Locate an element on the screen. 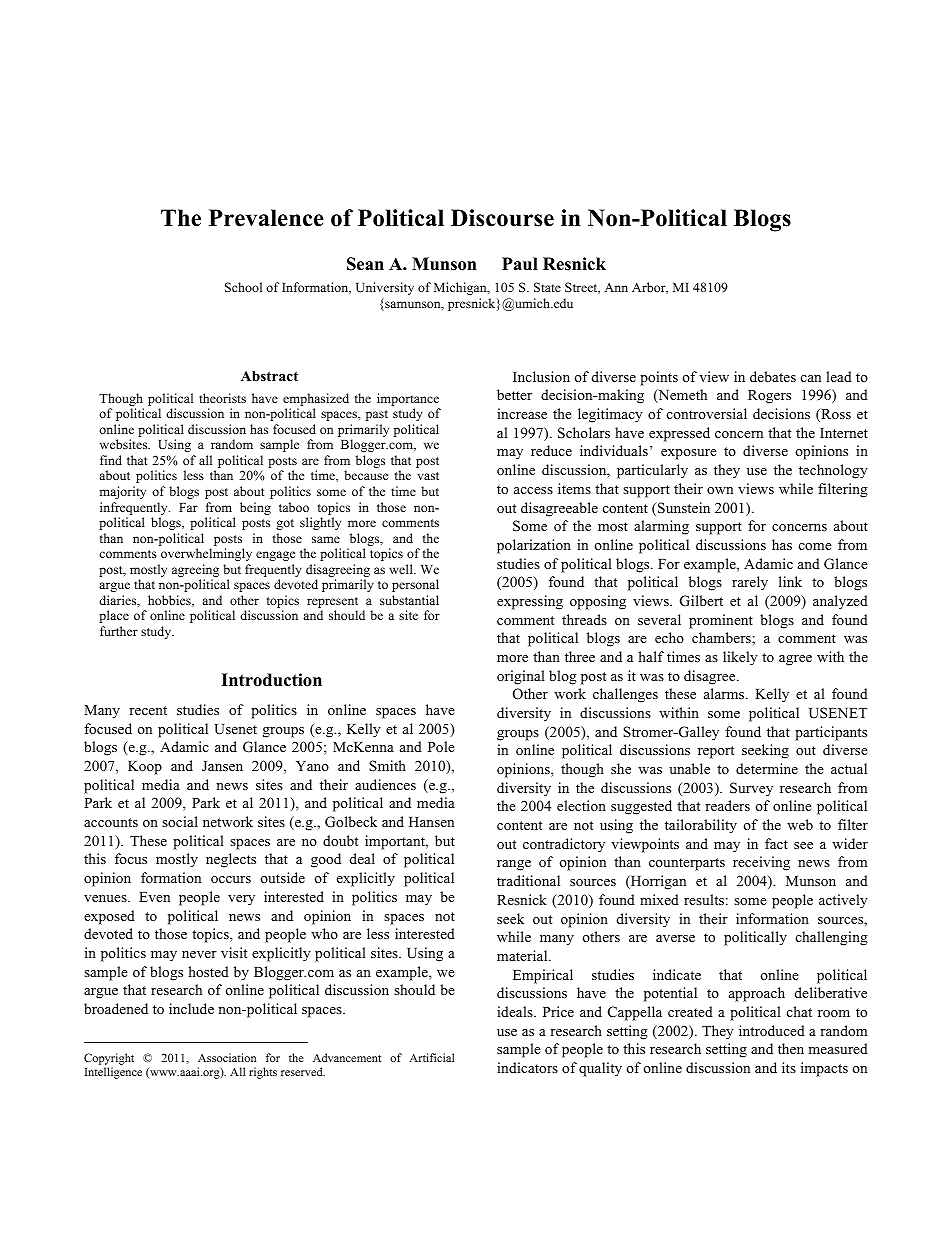 This screenshot has width=952, height=1233. Artificial is located at coordinates (431, 1057).
